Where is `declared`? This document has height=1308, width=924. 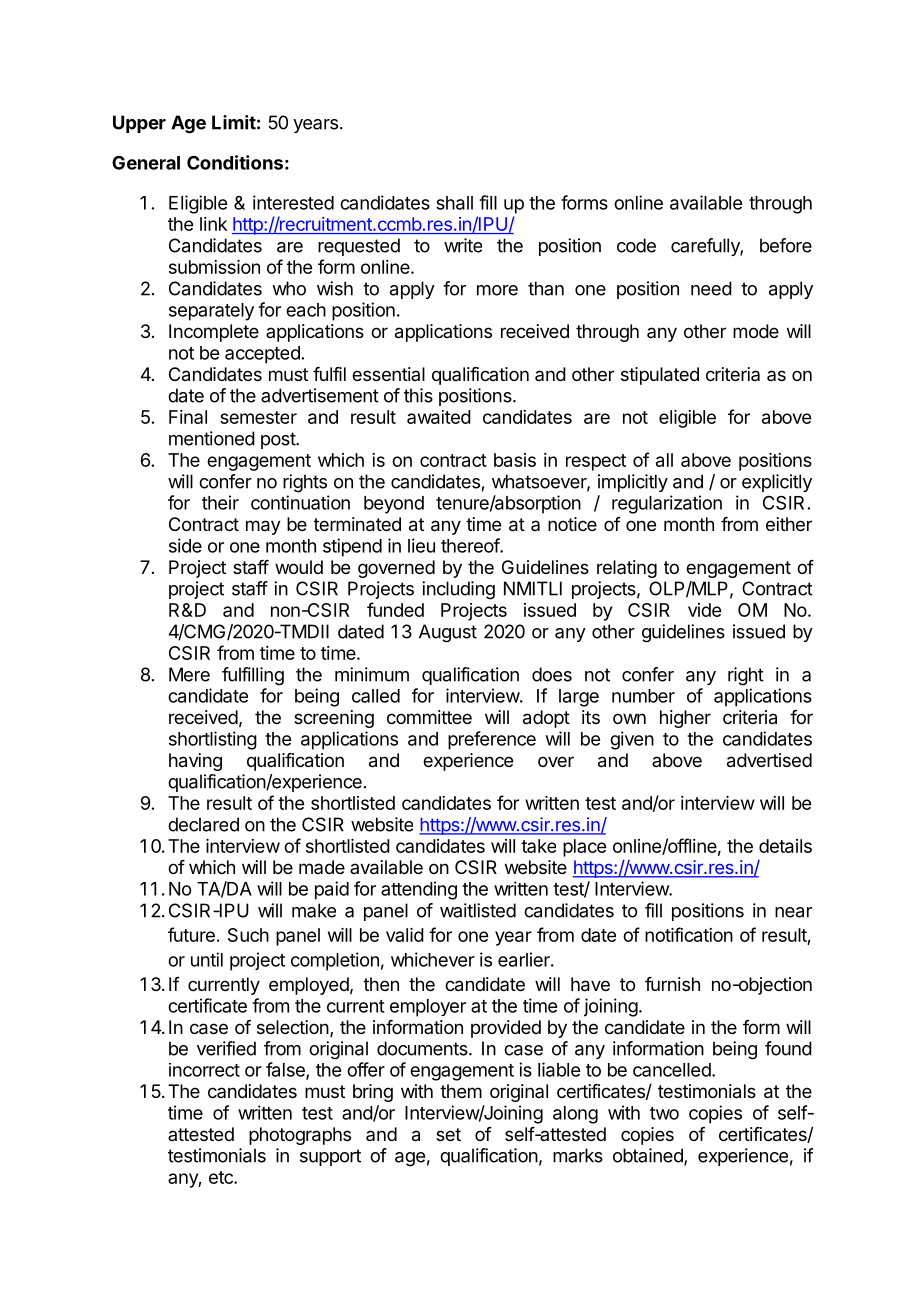
declared is located at coordinates (203, 824).
